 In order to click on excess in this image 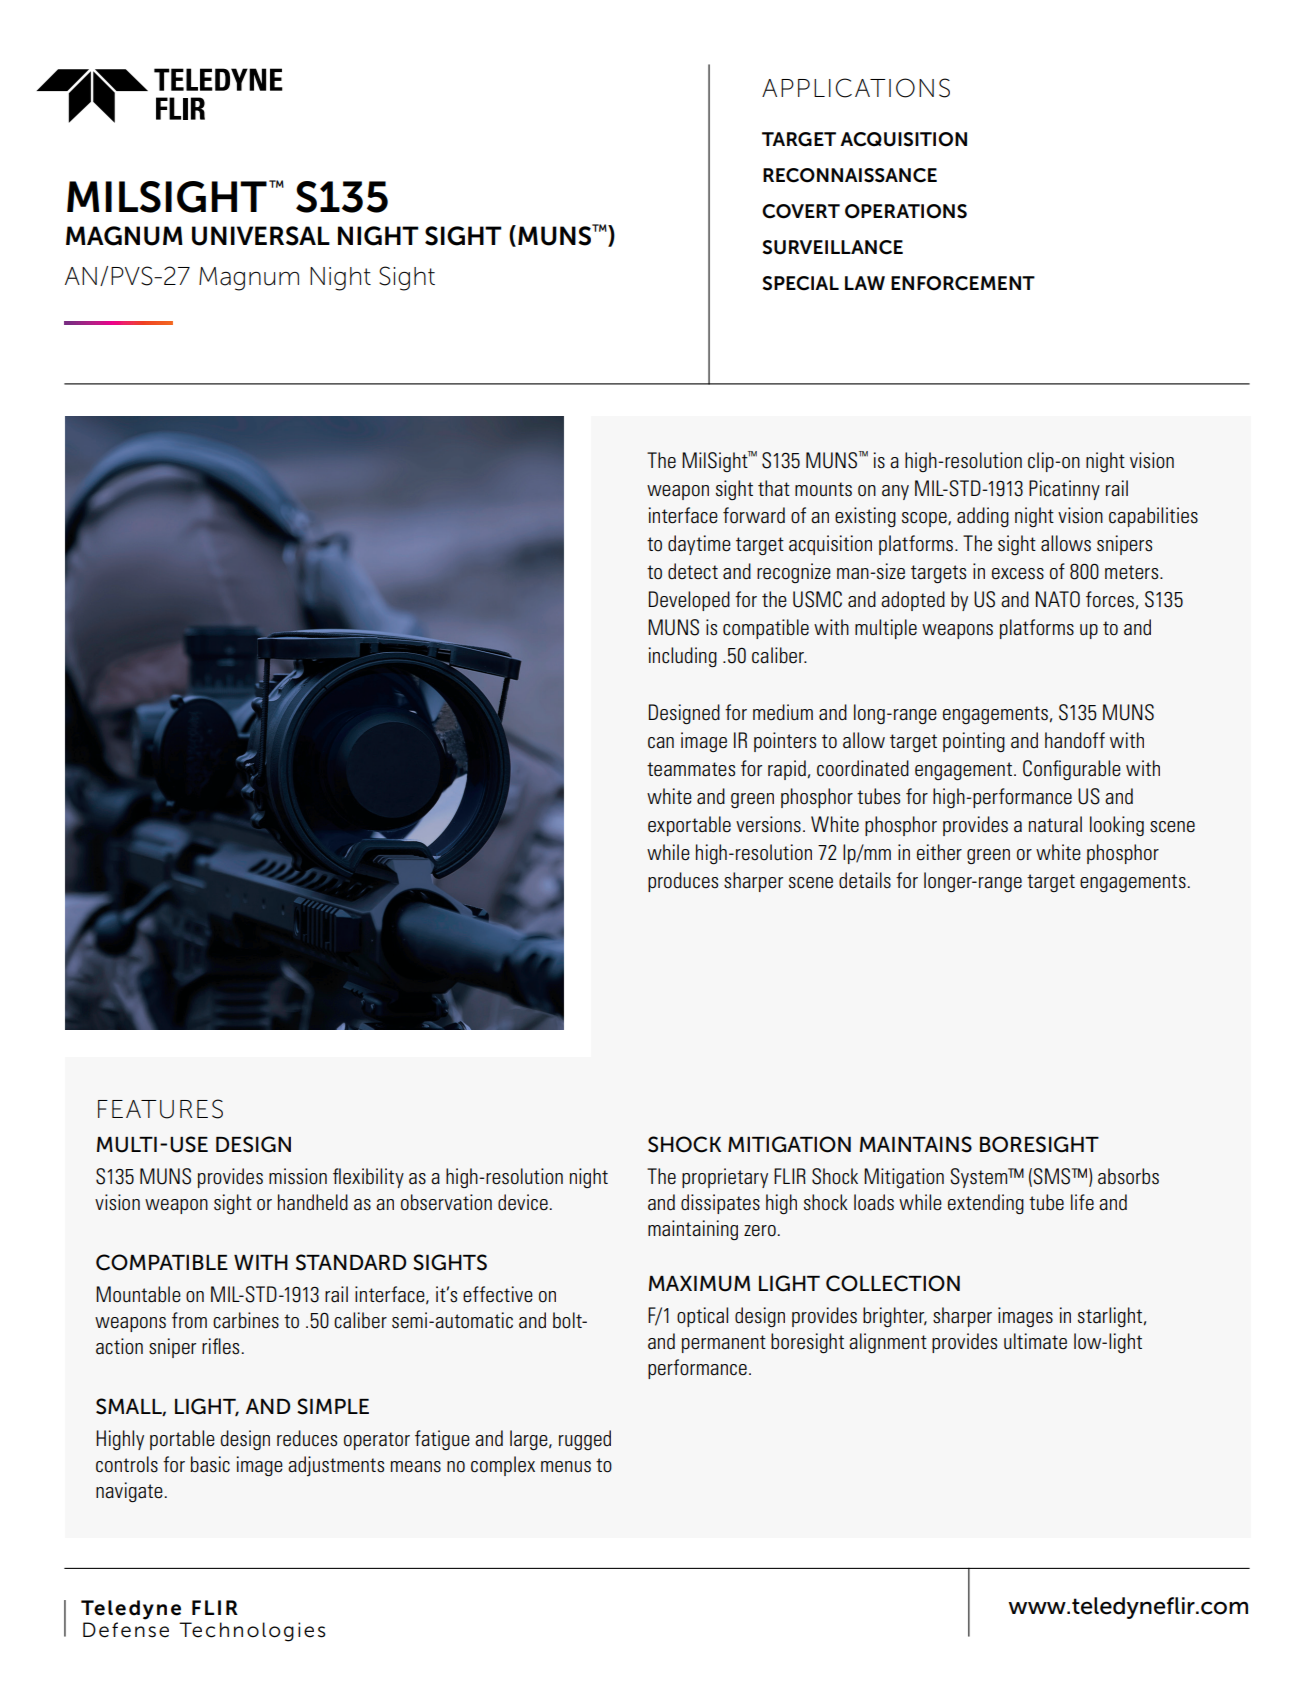, I will do `click(1018, 574)`.
